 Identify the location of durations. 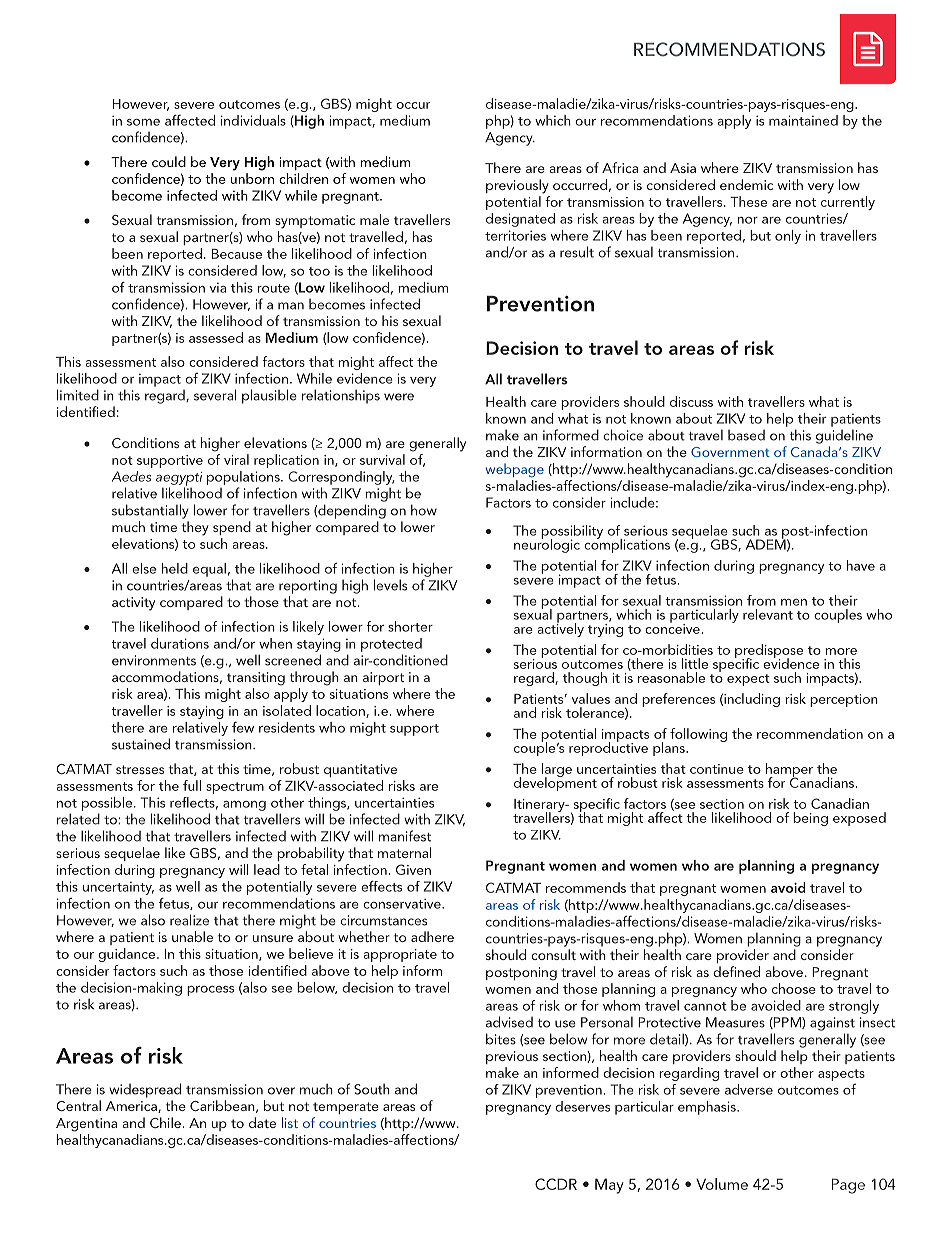
(180, 643).
